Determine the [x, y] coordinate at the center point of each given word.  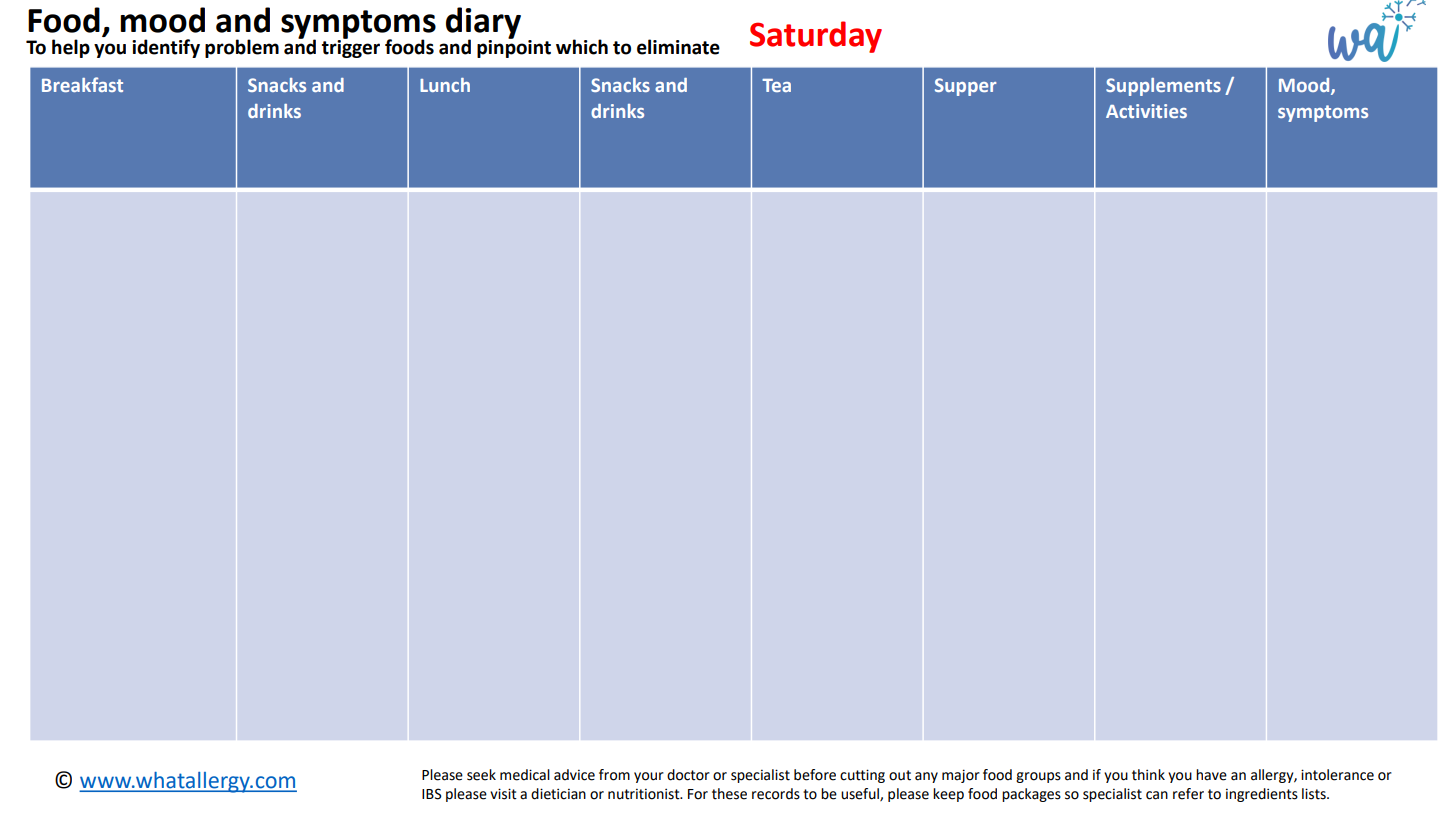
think [1148, 775]
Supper [965, 87]
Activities [1146, 111]
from [614, 775]
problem [242, 48]
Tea [776, 85]
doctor [688, 775]
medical [525, 775]
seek [481, 775]
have [1211, 775]
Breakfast [82, 84]
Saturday [816, 37]
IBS [432, 794]
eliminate [678, 47]
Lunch [445, 85]
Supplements [1163, 87]
